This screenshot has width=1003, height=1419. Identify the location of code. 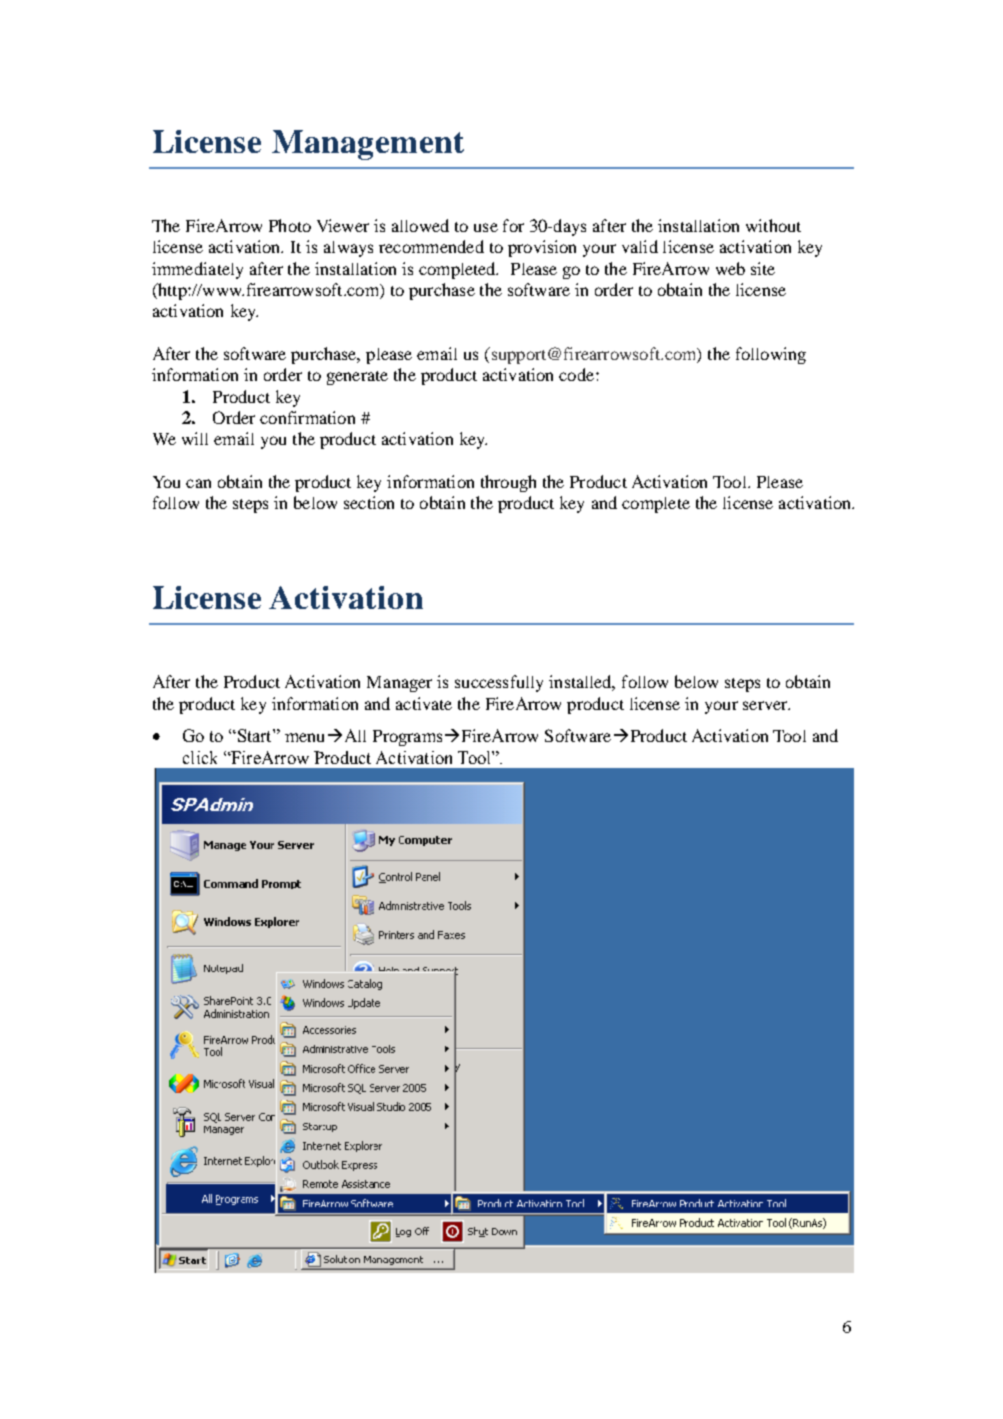
(576, 374).
